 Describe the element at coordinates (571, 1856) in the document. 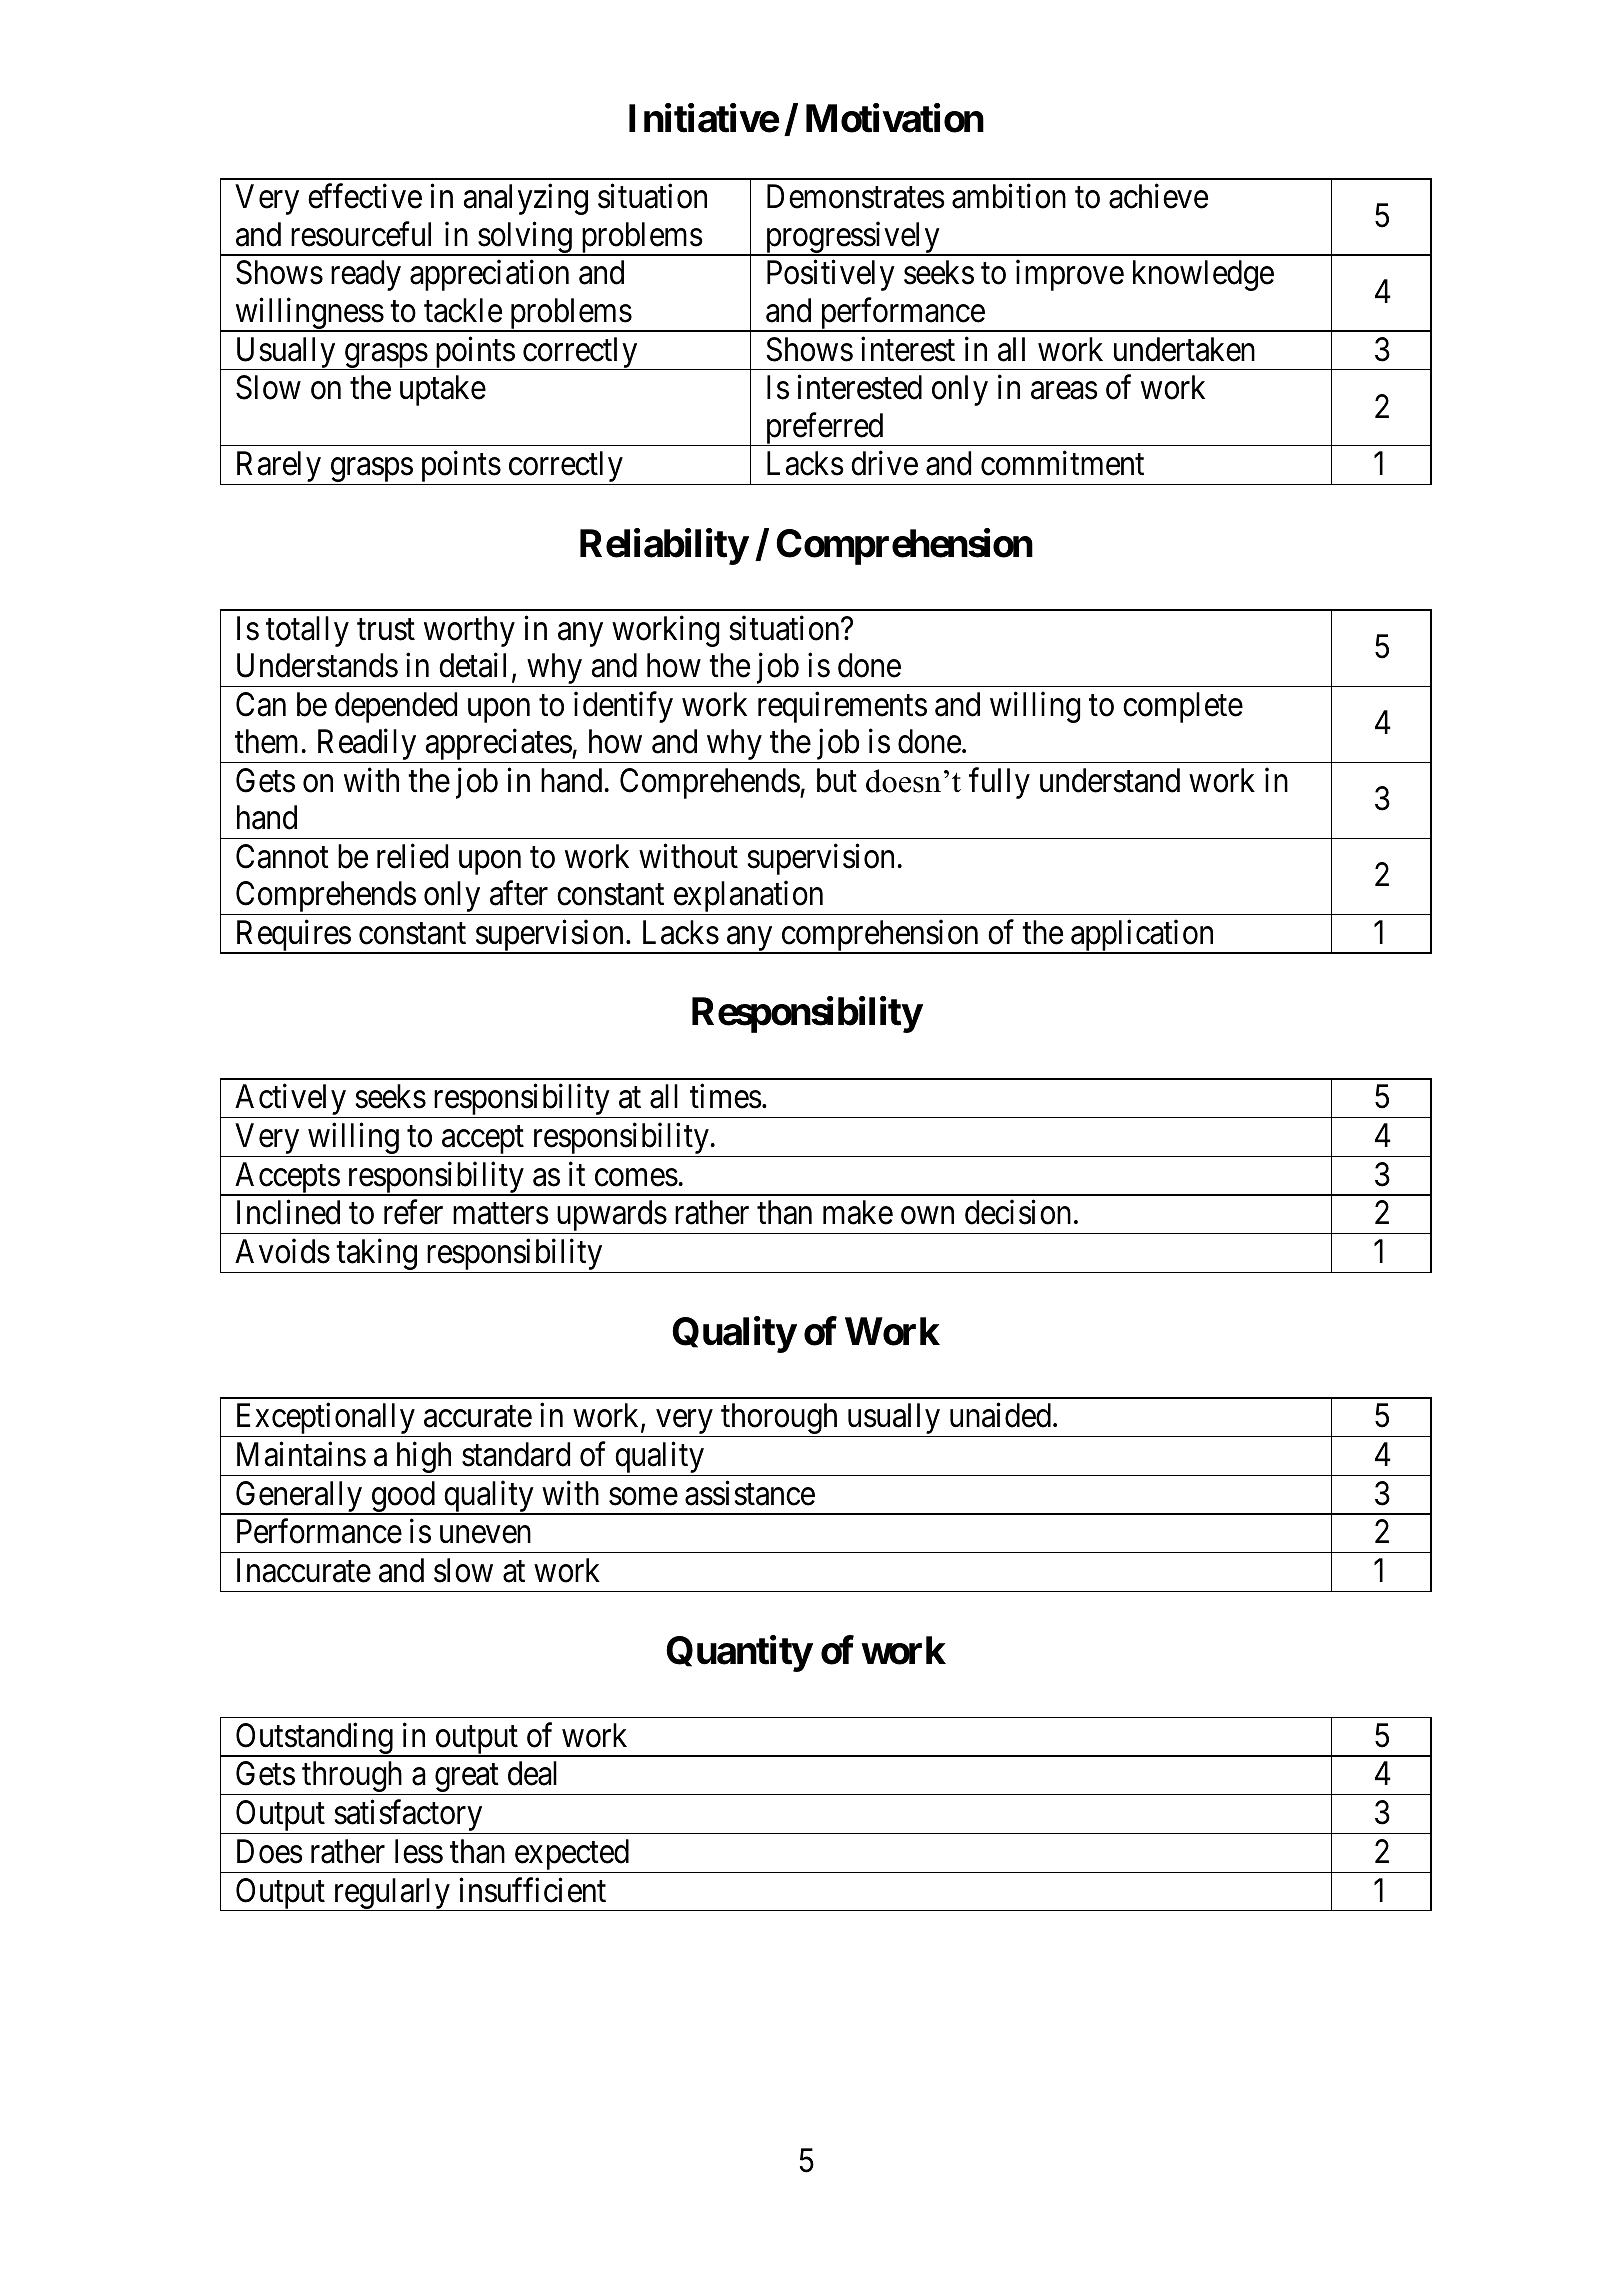

I see `expected` at that location.
